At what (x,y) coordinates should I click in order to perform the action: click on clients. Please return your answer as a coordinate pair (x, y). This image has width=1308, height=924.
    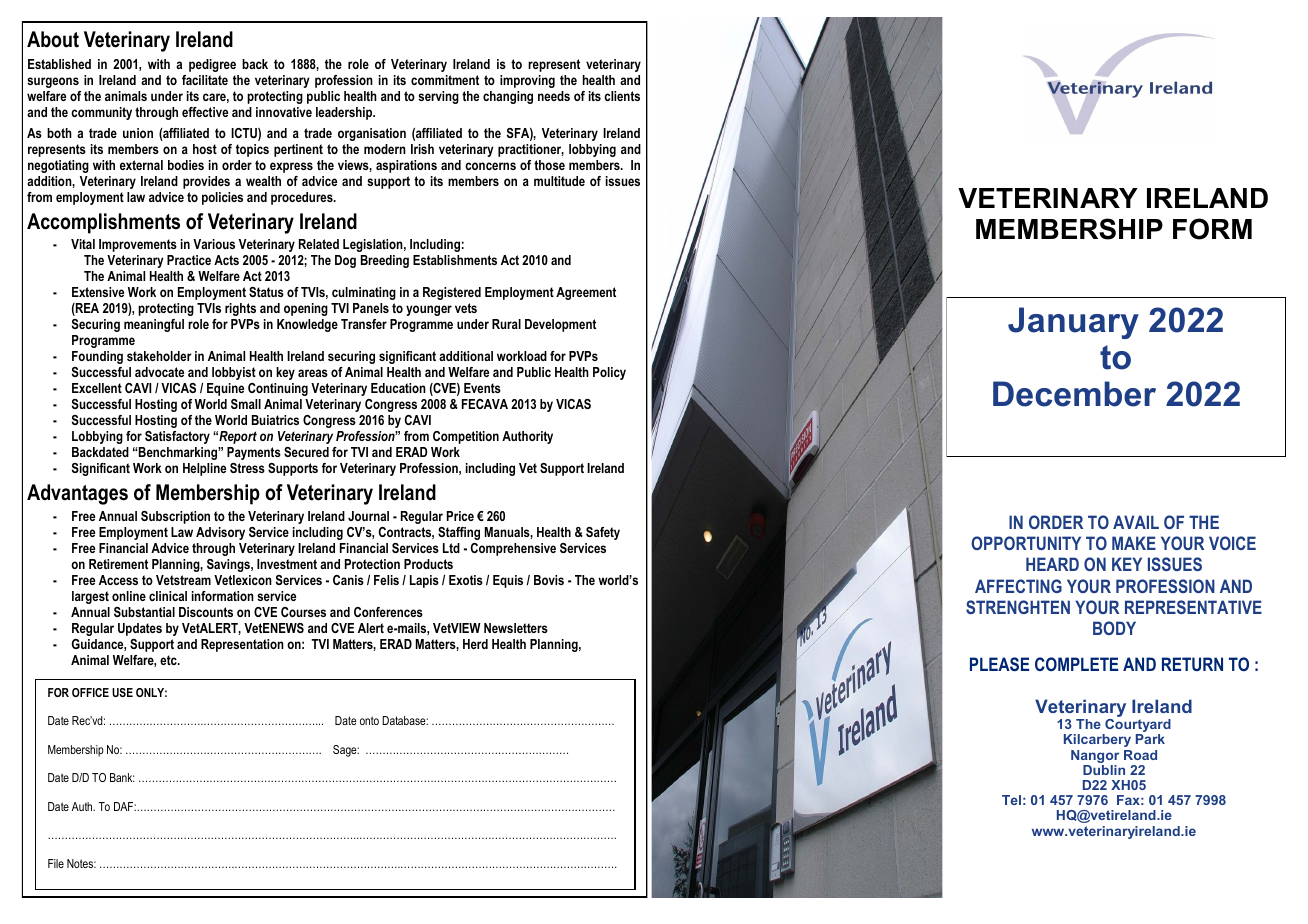
    Looking at the image, I should click on (622, 96).
